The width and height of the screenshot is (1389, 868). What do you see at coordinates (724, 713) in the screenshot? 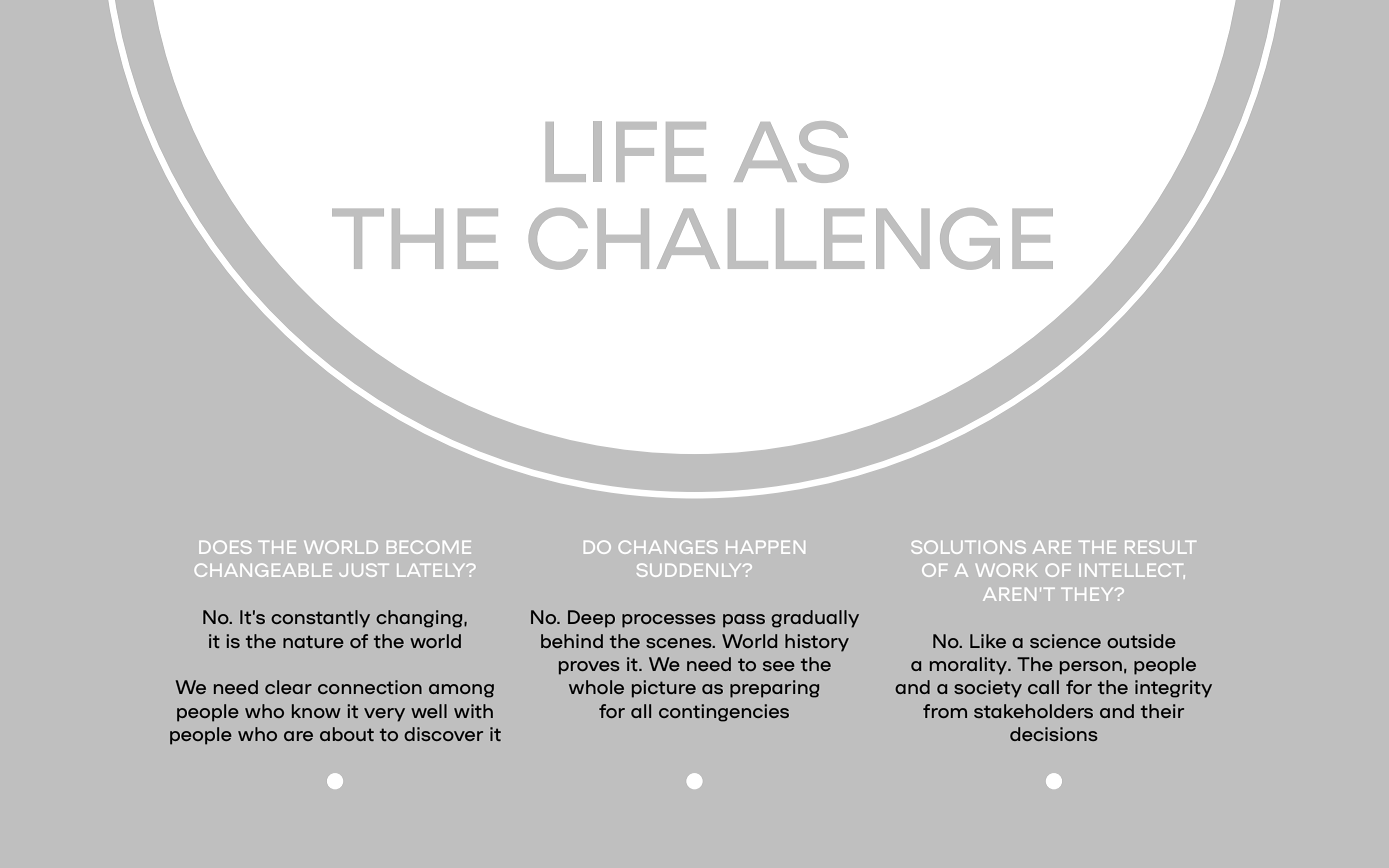
I see `contingencies` at bounding box center [724, 713].
